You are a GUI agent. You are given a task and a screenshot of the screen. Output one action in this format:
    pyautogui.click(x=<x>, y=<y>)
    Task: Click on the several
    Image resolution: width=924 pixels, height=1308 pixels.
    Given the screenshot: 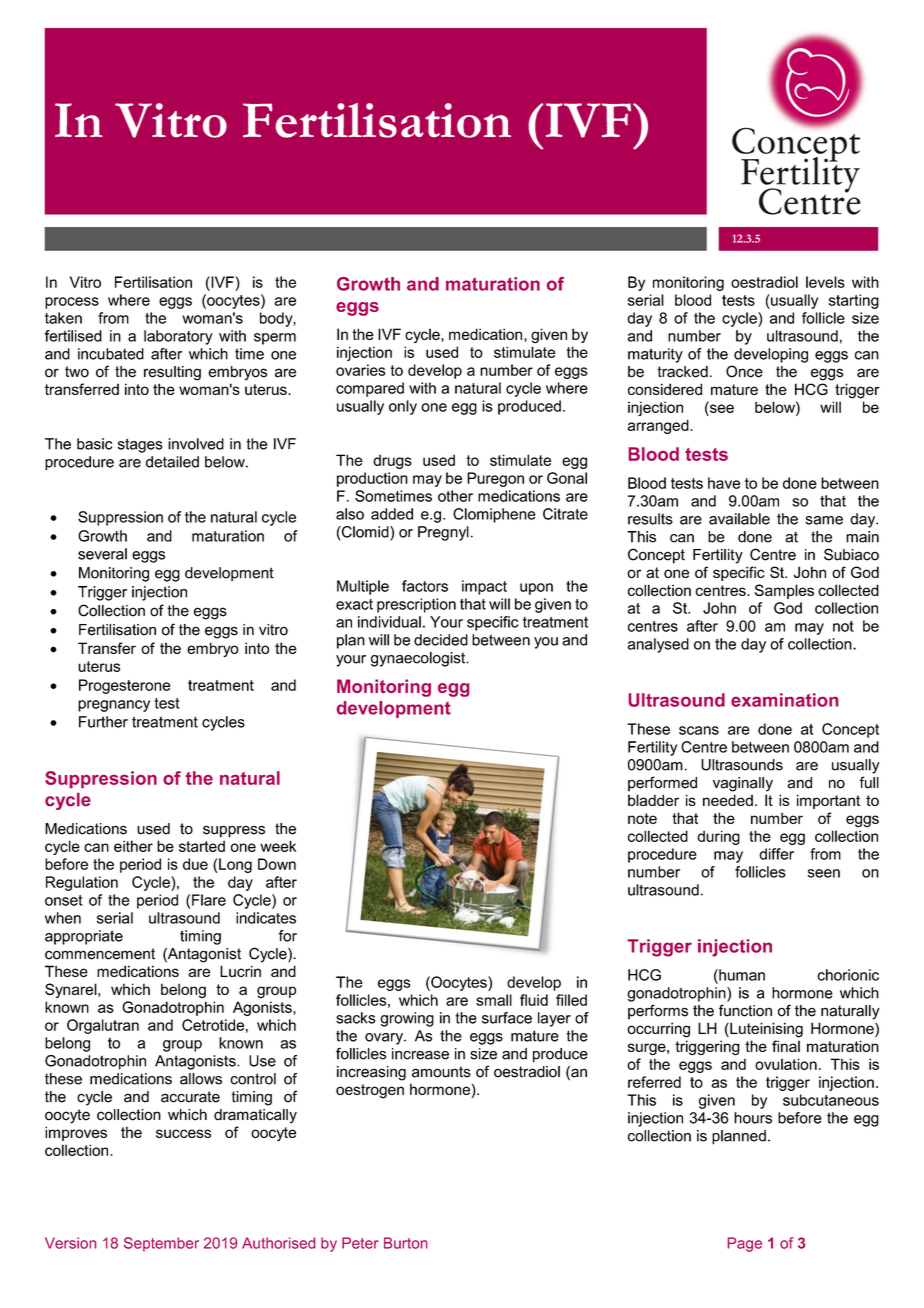 What is the action you would take?
    pyautogui.click(x=102, y=554)
